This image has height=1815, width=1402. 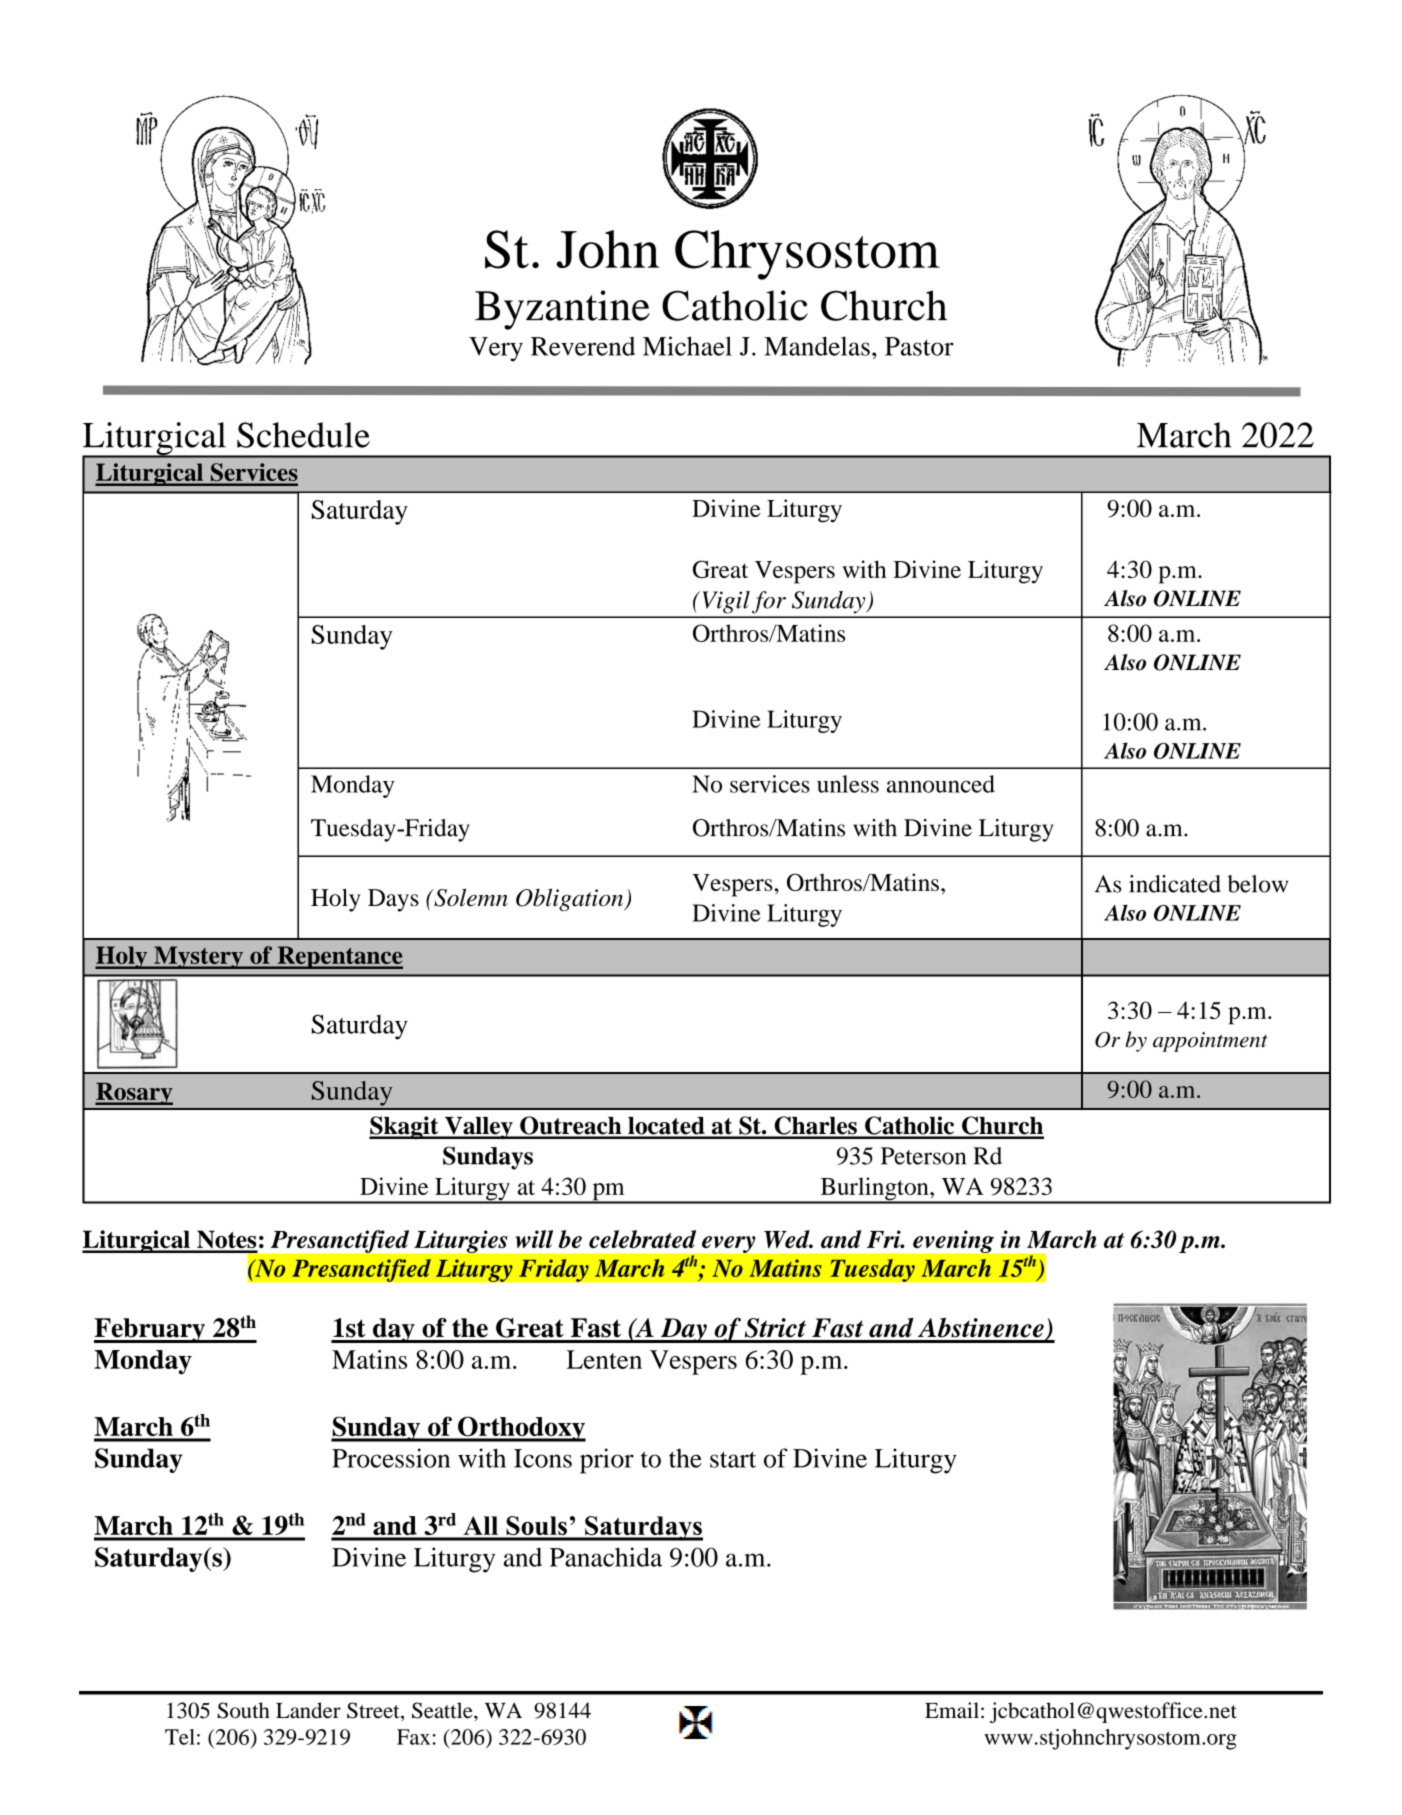 What do you see at coordinates (308, 1710) in the image?
I see `Lander` at bounding box center [308, 1710].
